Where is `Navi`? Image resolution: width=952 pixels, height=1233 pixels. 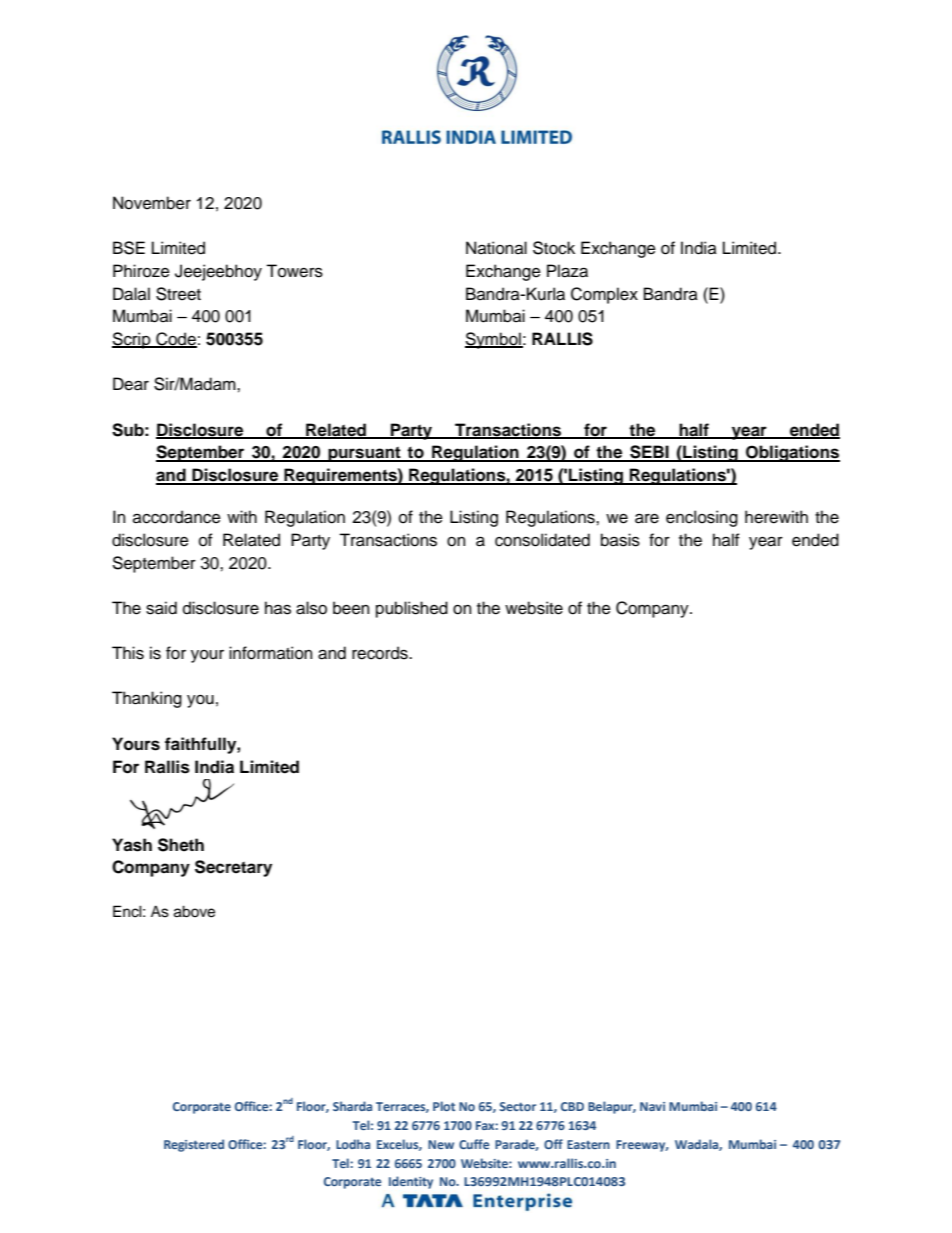 Navi is located at coordinates (652, 1106).
